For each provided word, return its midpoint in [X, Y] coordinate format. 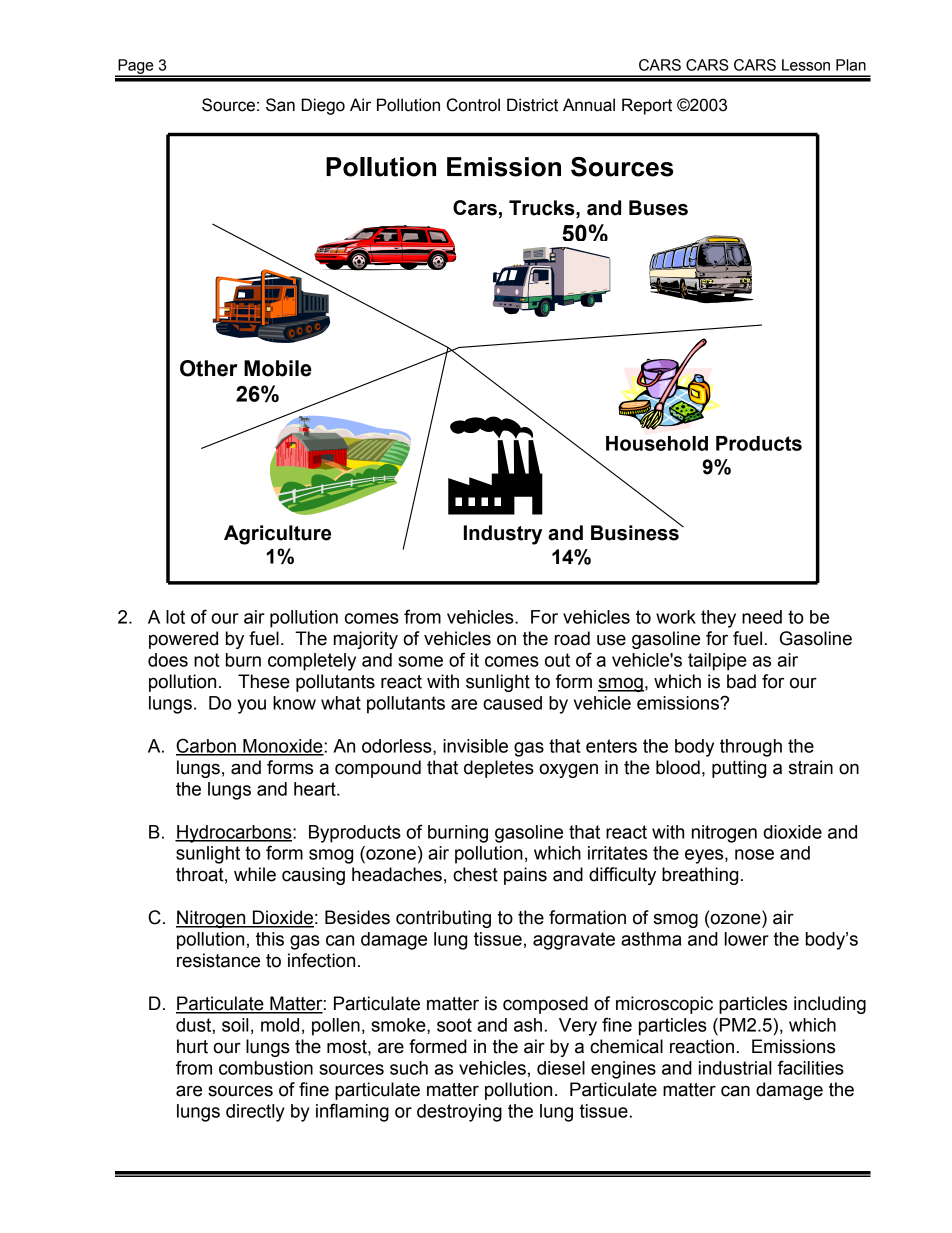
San [280, 105]
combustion [266, 1068]
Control [473, 105]
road [572, 638]
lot [175, 617]
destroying [459, 1113]
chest [475, 874]
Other [209, 368]
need [762, 617]
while [255, 874]
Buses [658, 208]
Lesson [806, 65]
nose [754, 854]
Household [657, 443]
